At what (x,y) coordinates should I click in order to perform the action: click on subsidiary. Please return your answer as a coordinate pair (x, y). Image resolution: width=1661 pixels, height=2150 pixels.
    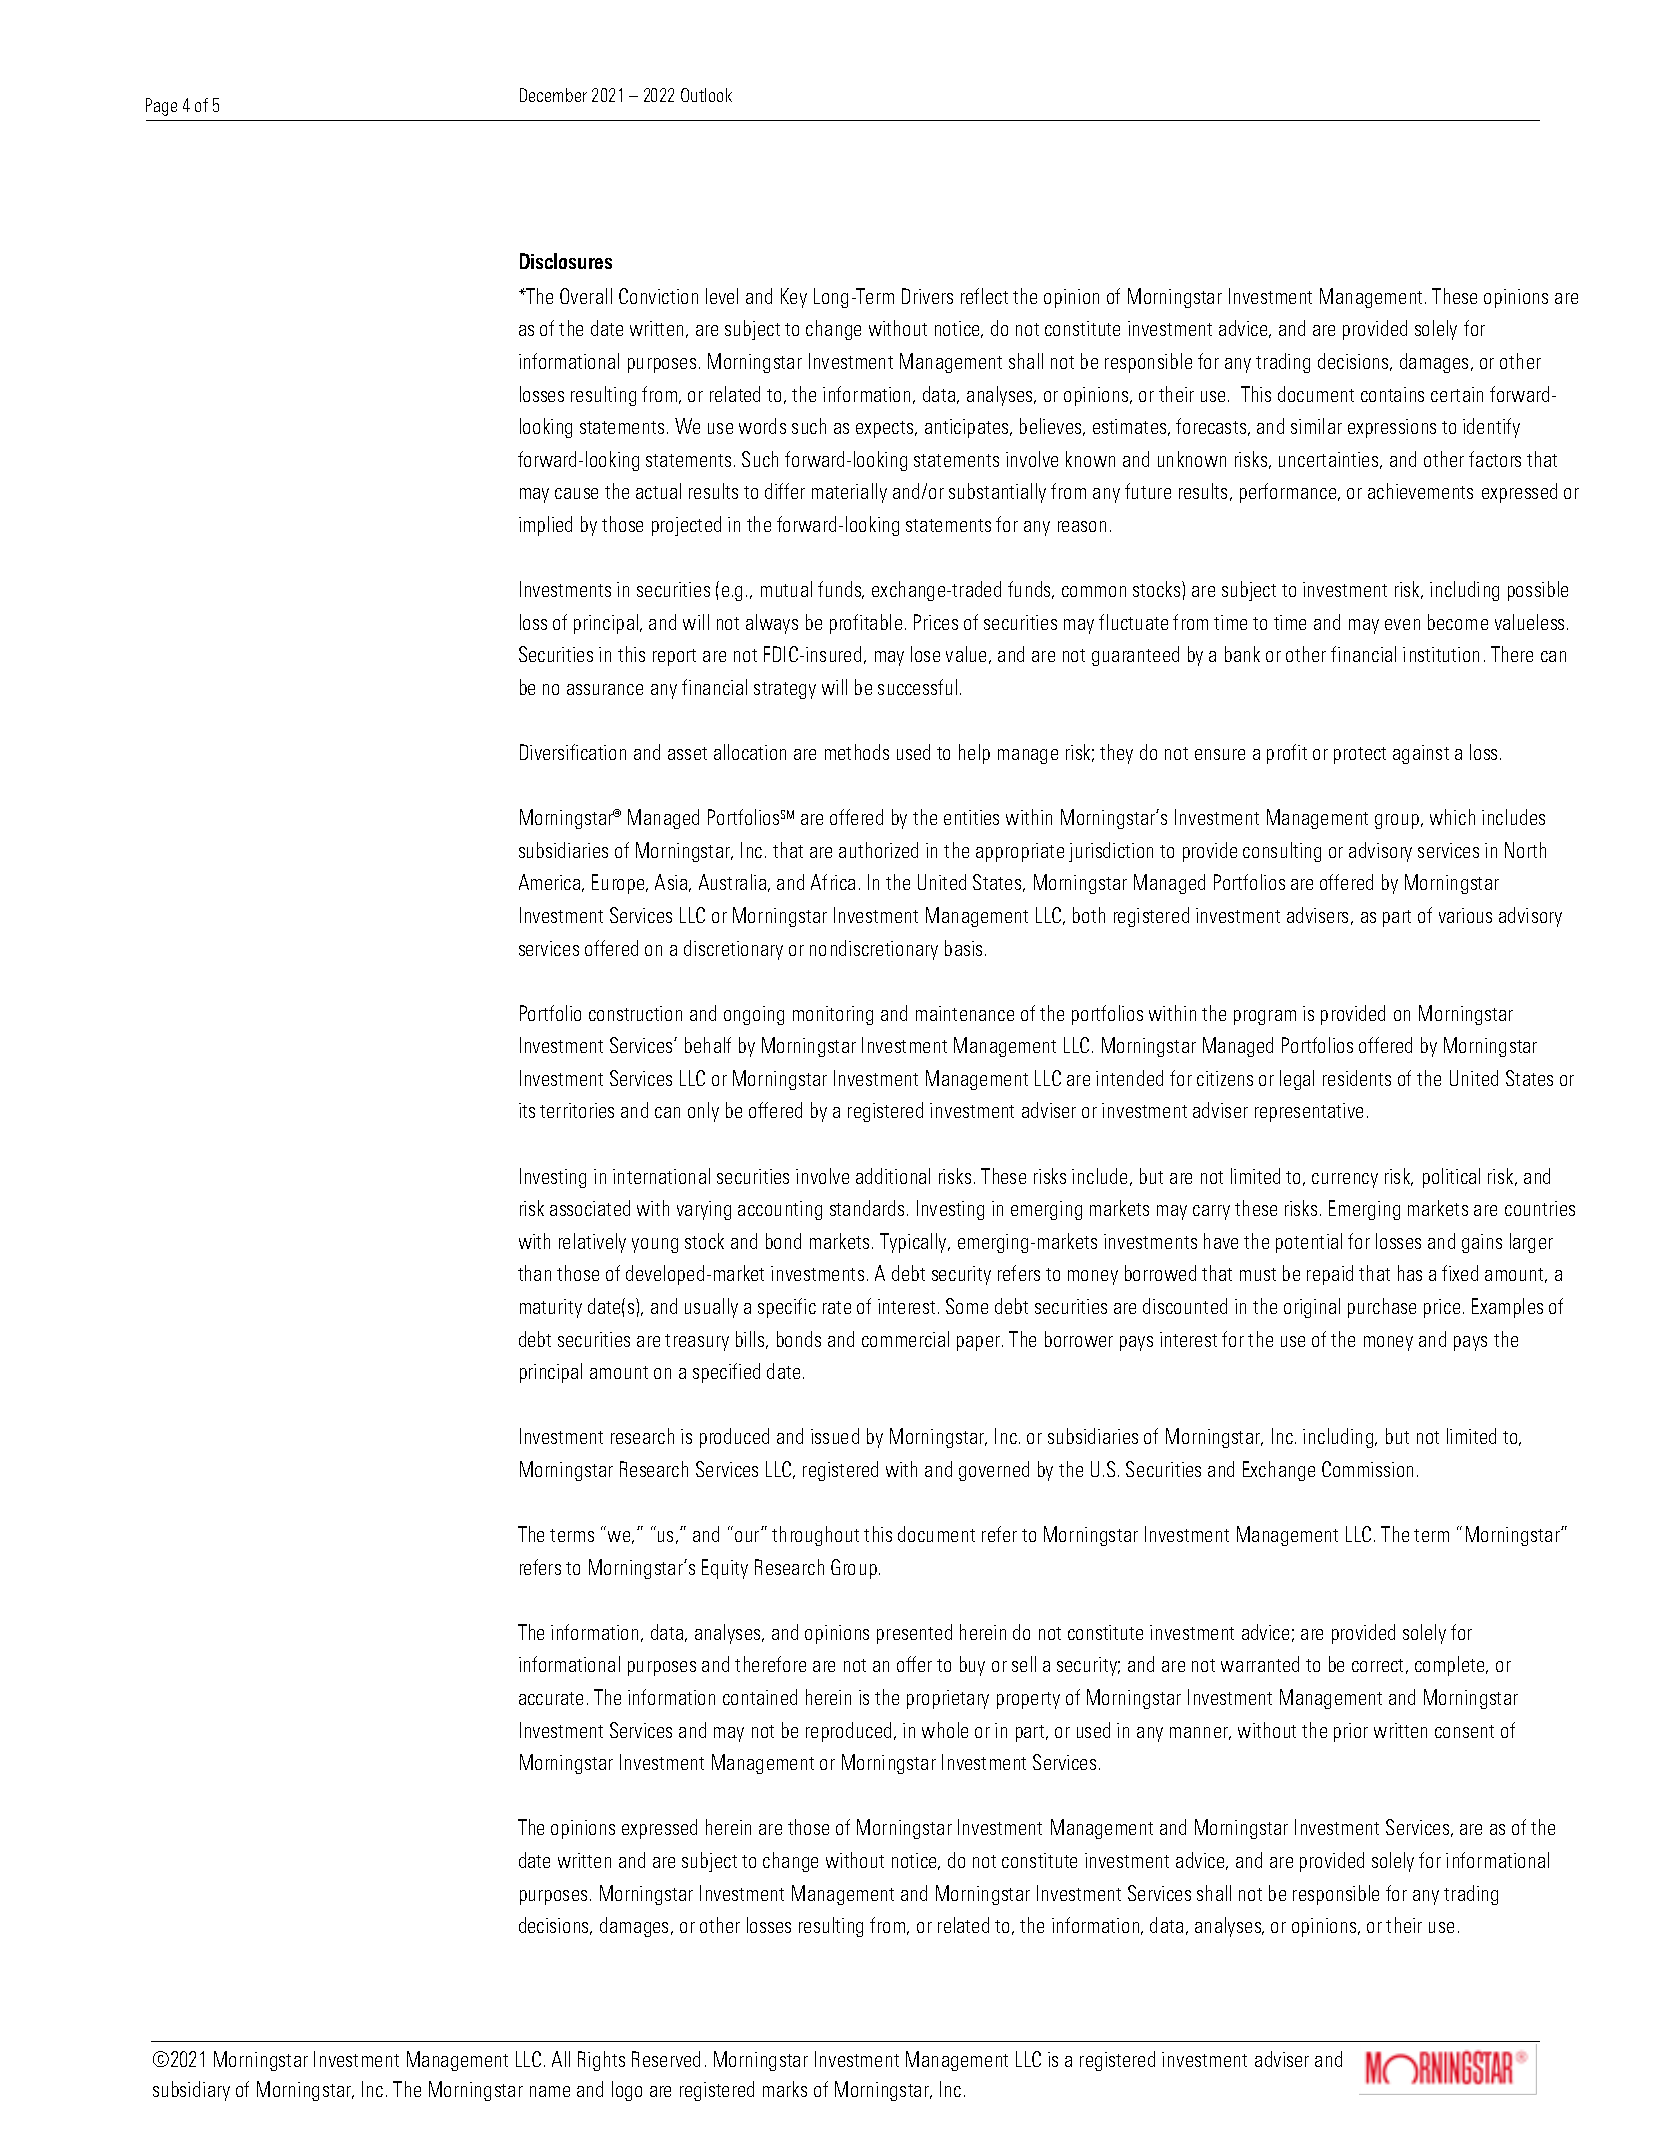
    Looking at the image, I should click on (191, 2091).
